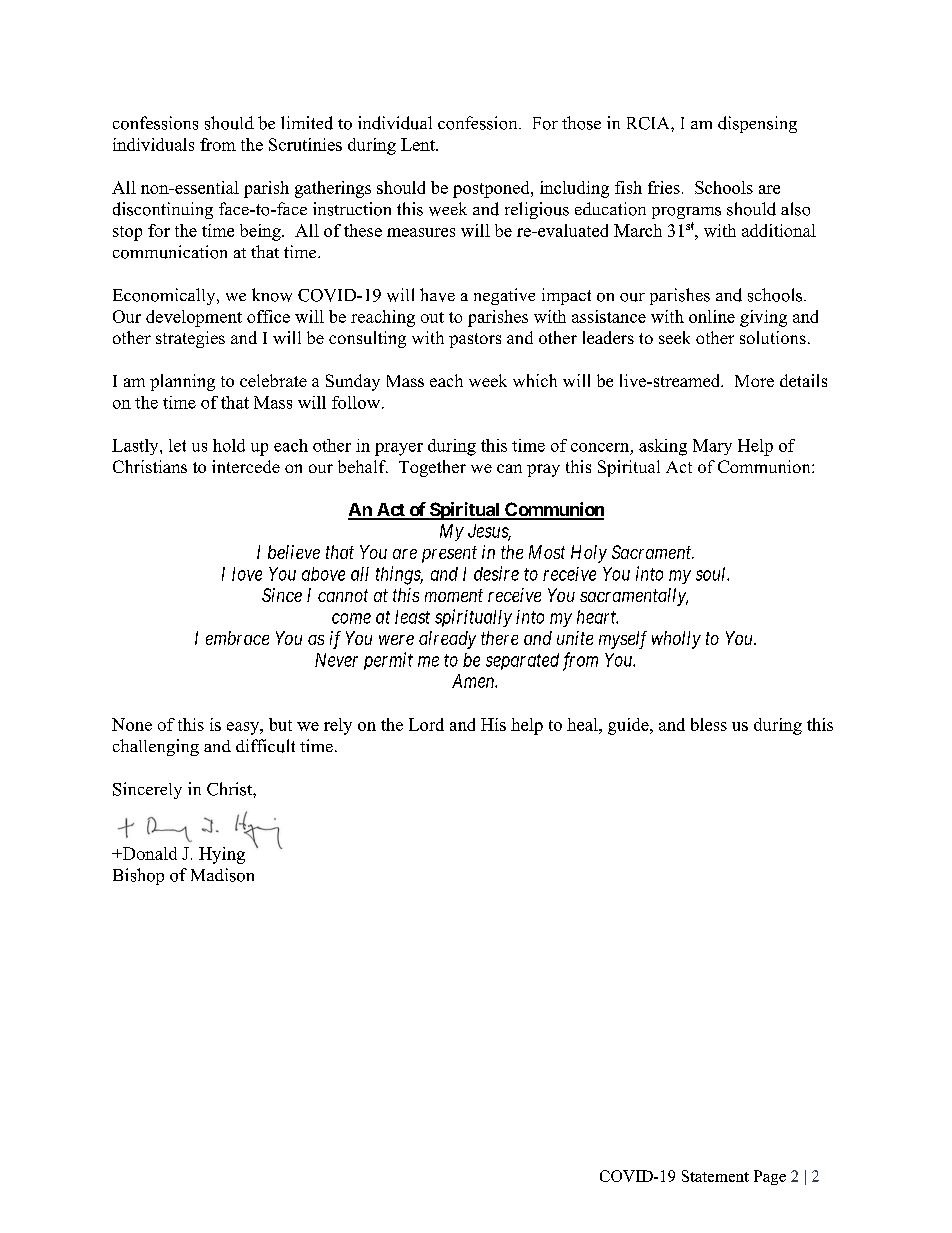 The image size is (952, 1233). Describe the element at coordinates (222, 875) in the document. I see `Madison` at that location.
